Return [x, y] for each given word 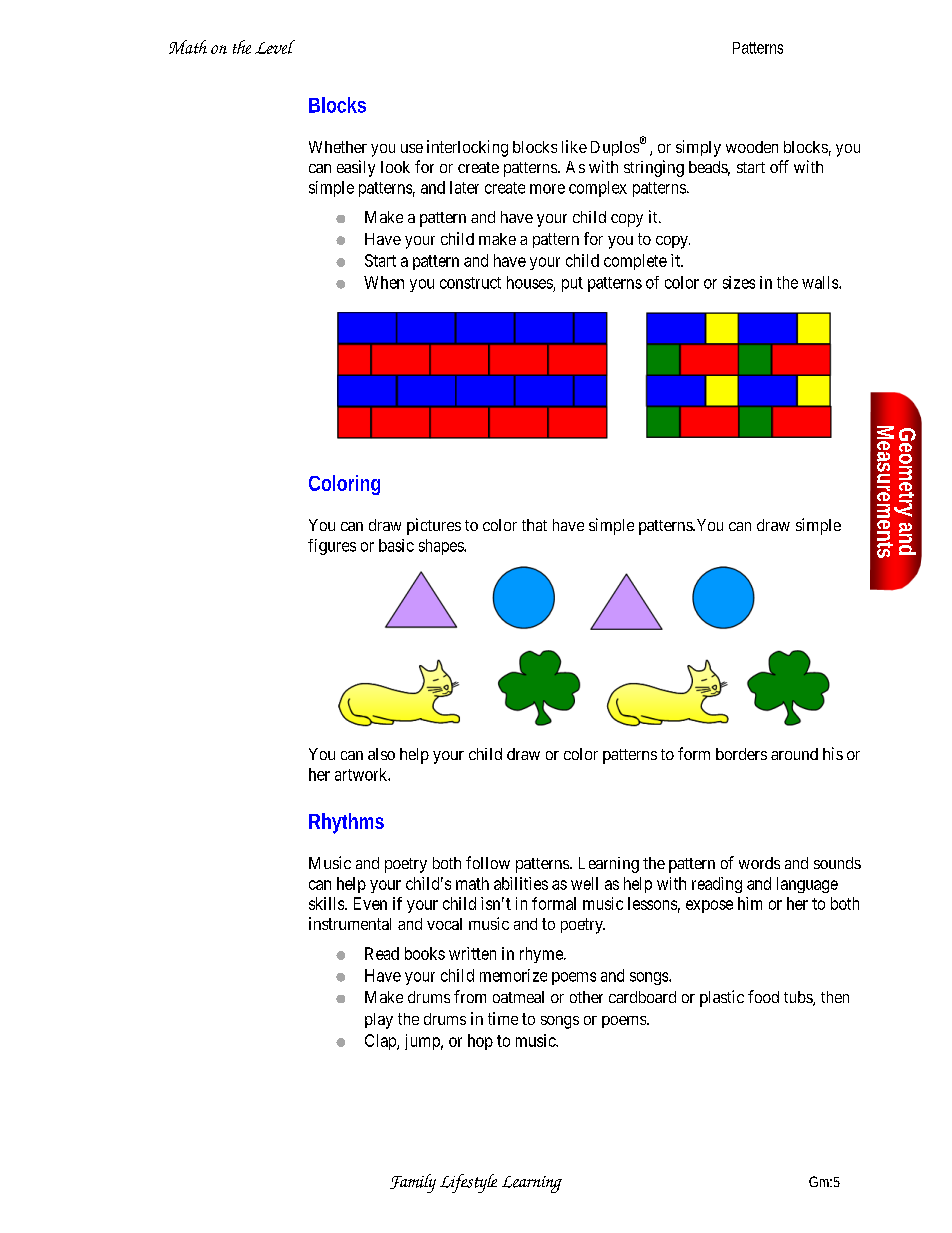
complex [598, 189]
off [779, 166]
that [534, 525]
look [395, 167]
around [794, 754]
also [381, 754]
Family [413, 1183]
